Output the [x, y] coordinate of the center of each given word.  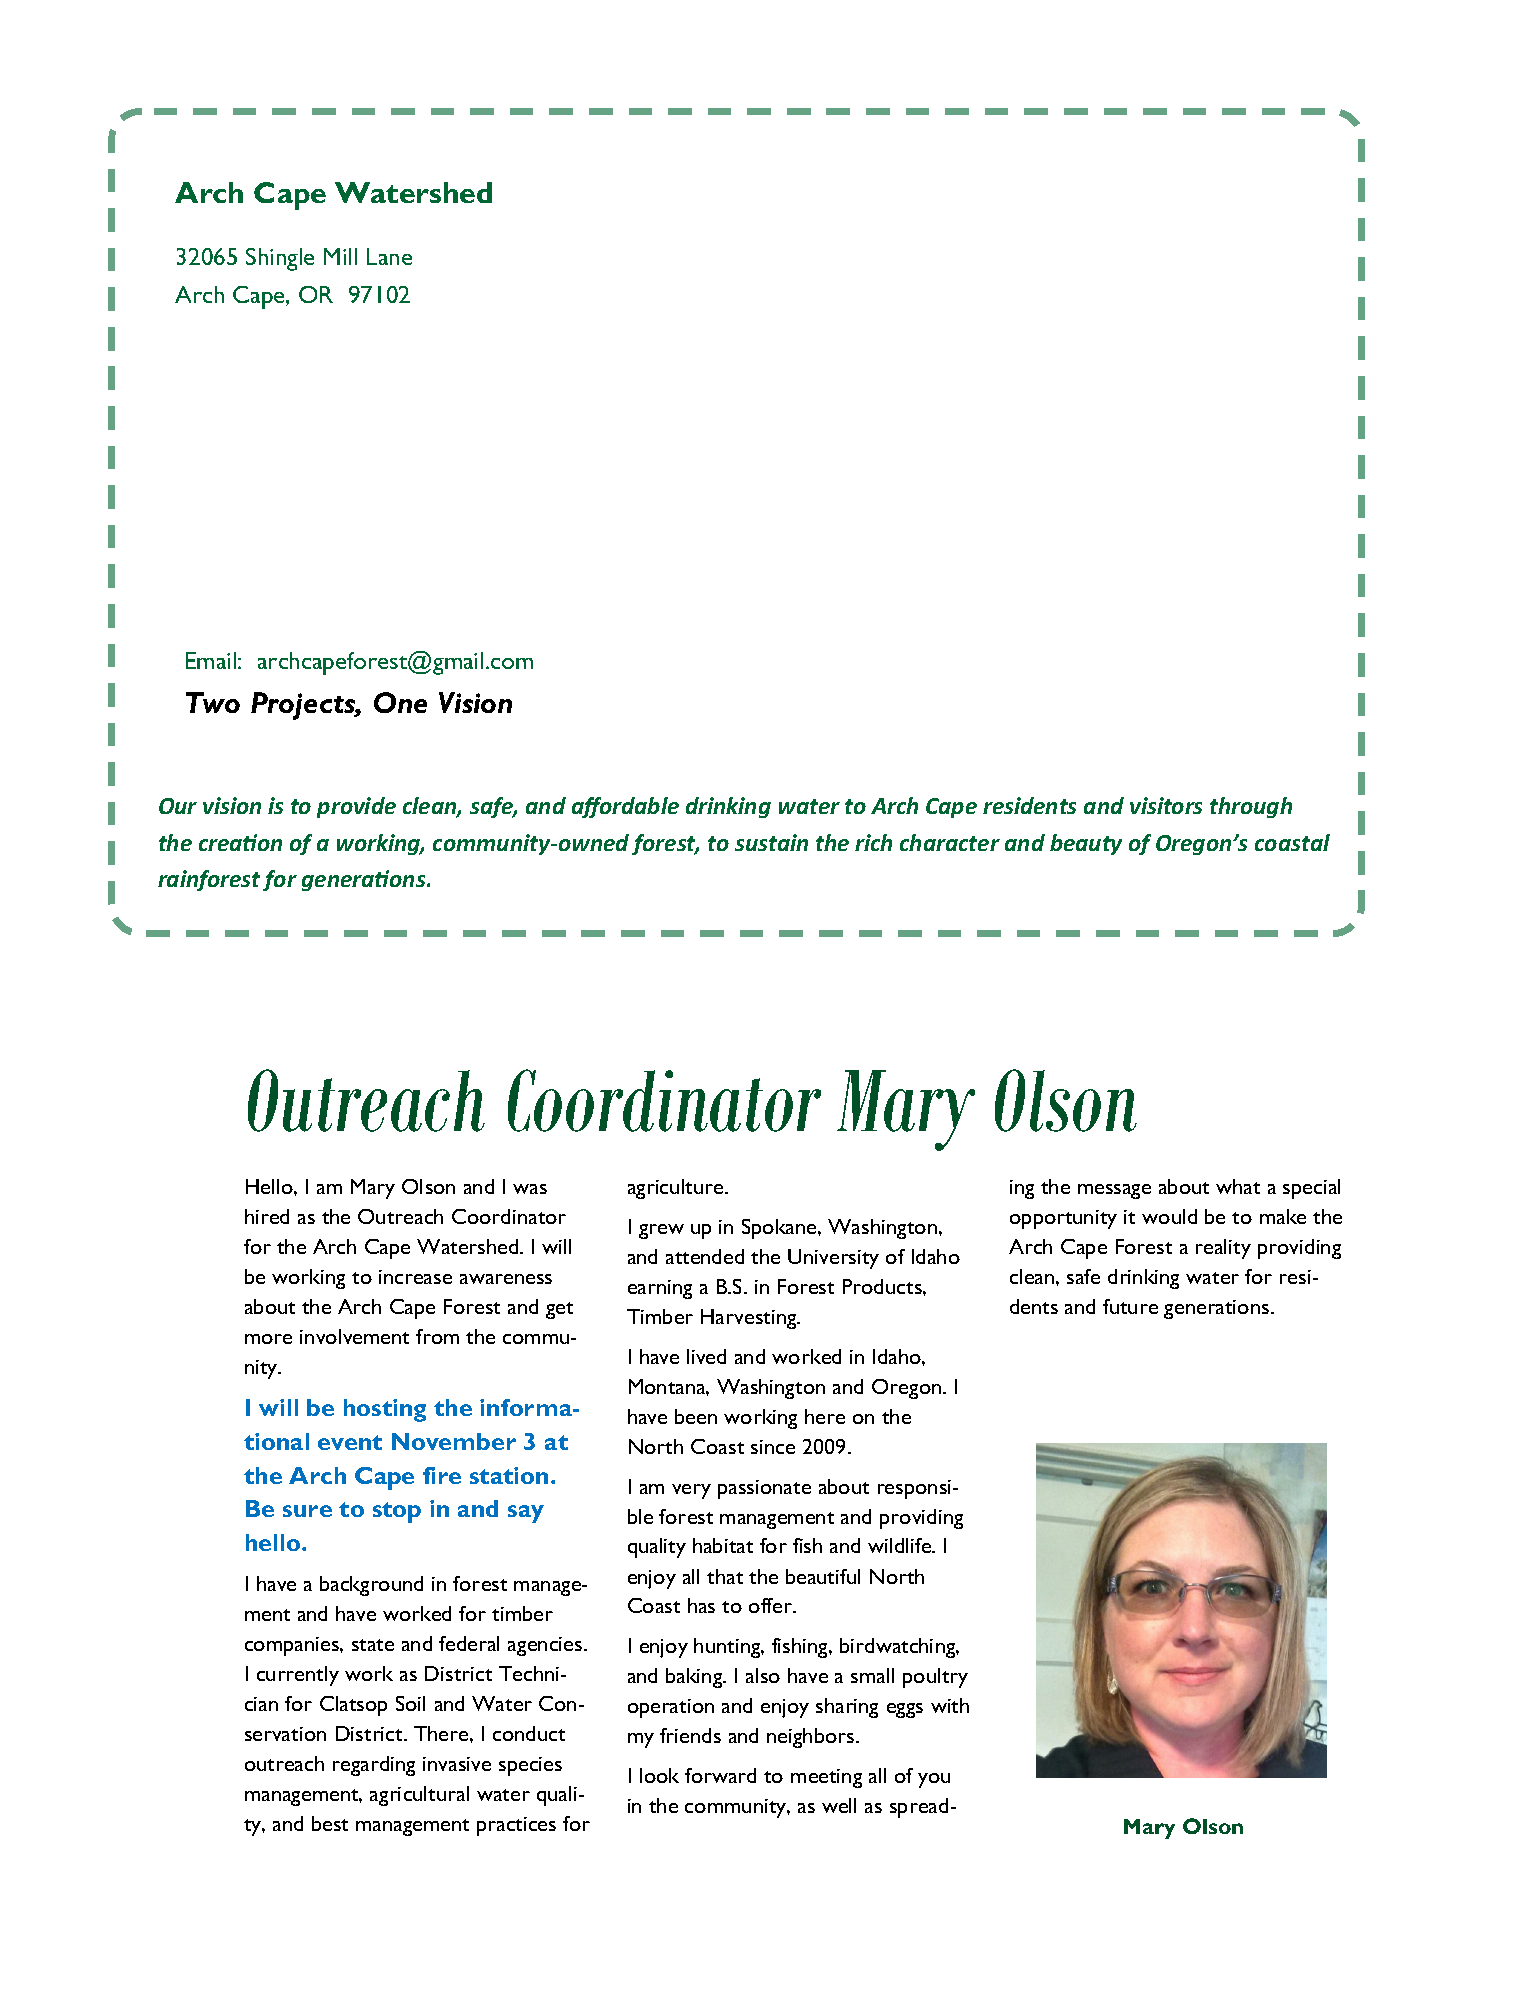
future [1130, 1306]
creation [240, 842]
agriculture [677, 1189]
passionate [764, 1489]
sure [307, 1511]
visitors [1166, 805]
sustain [771, 842]
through [1251, 807]
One [400, 702]
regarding [374, 1766]
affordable [625, 807]
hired [267, 1216]
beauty [1086, 844]
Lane [389, 256]
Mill [340, 256]
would [1169, 1216]
